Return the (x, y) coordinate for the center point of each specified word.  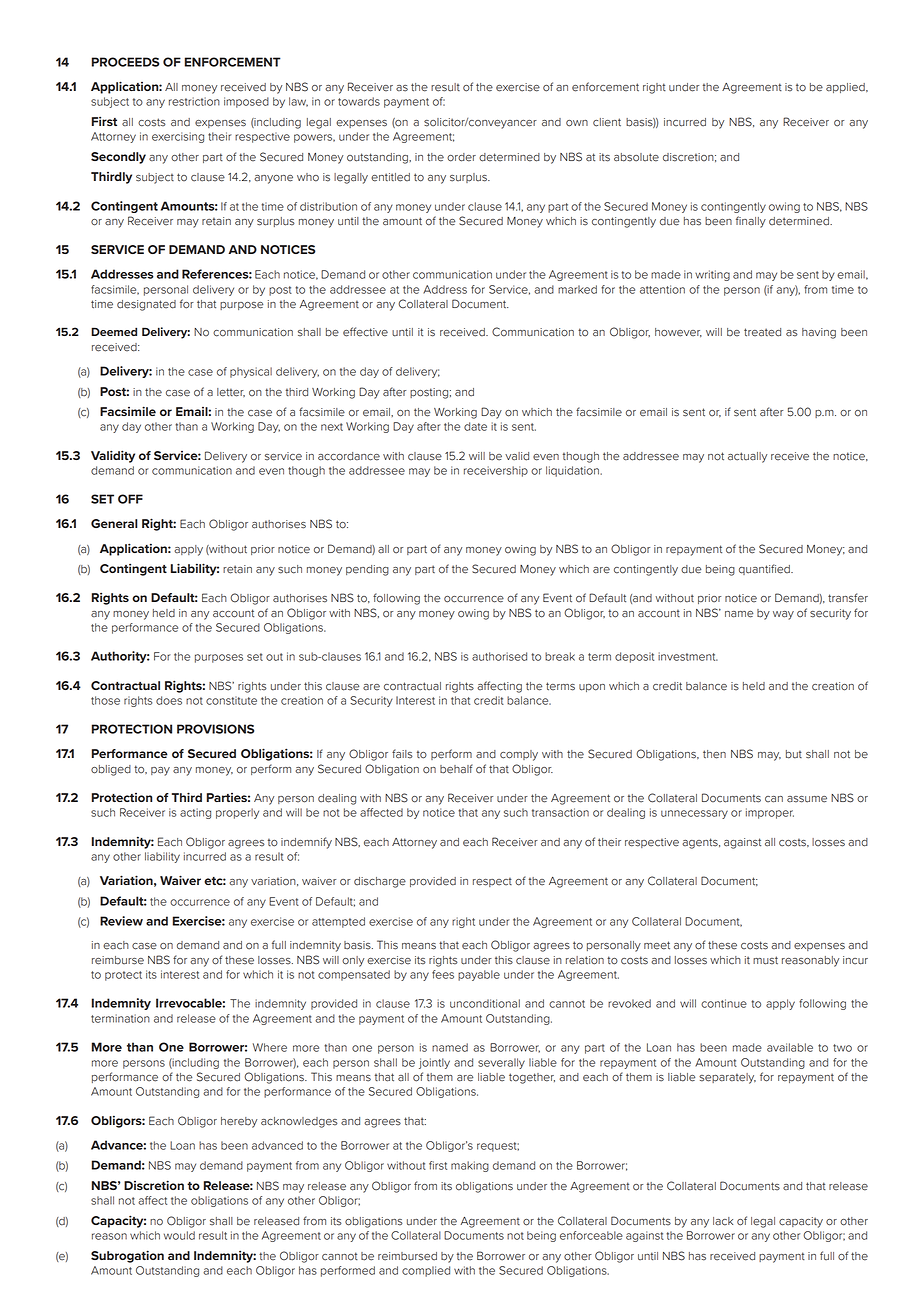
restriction (194, 101)
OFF (130, 499)
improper (770, 813)
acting (195, 813)
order (461, 157)
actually (747, 457)
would (179, 1235)
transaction (560, 812)
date (475, 426)
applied (846, 88)
